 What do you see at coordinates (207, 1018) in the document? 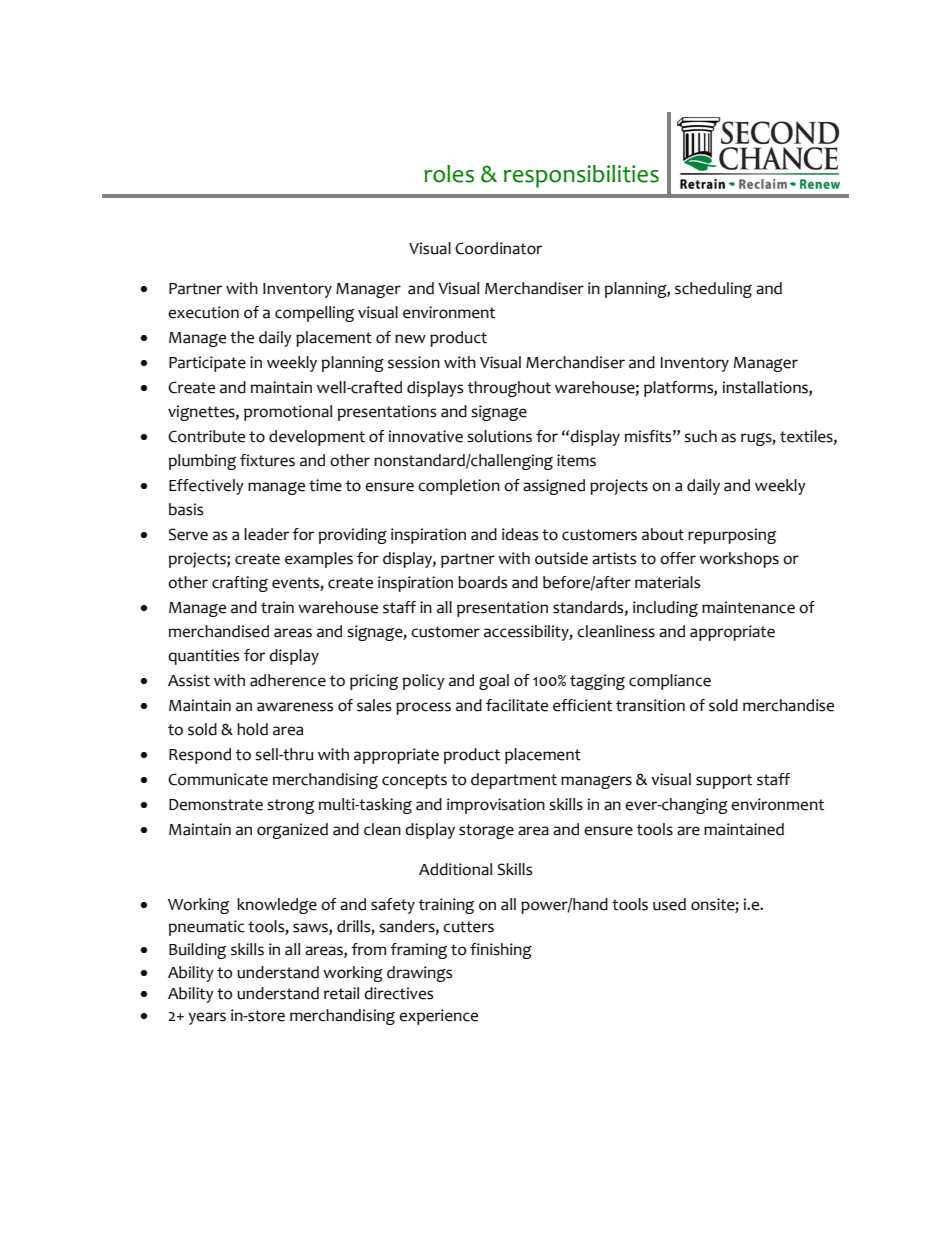
I see `years` at bounding box center [207, 1018].
